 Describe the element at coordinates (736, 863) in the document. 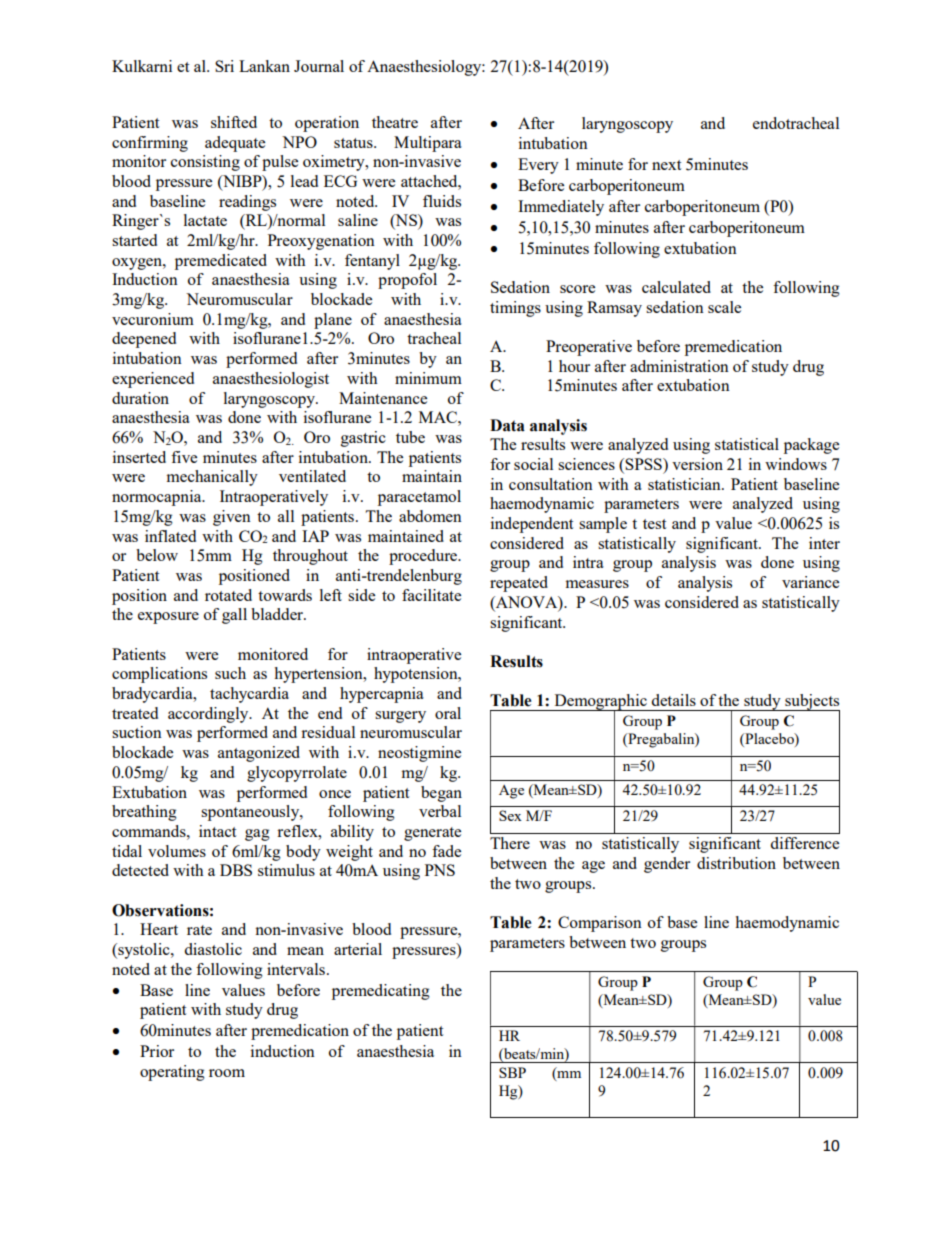

I see `distribution` at that location.
